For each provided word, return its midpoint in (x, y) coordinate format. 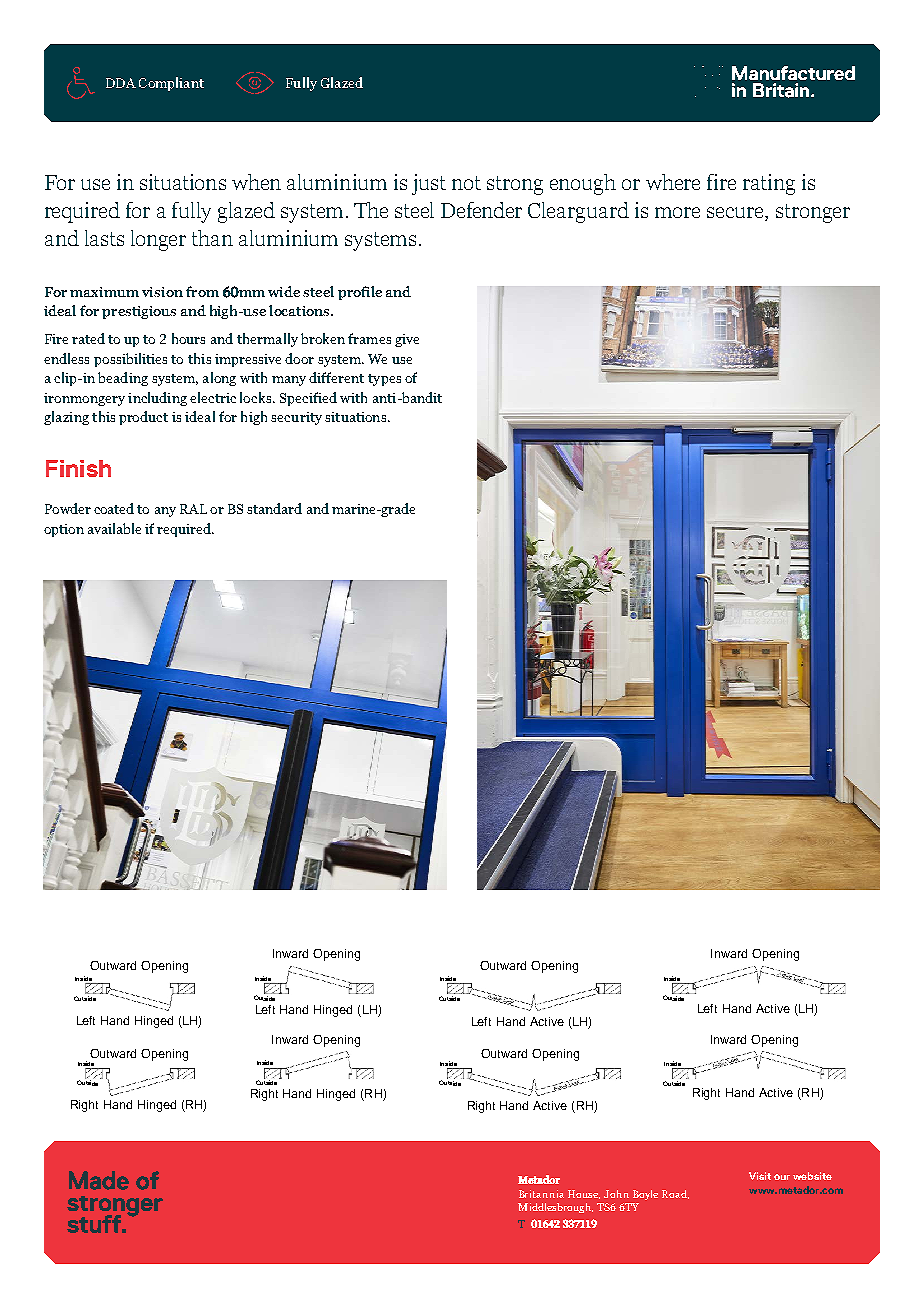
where (673, 182)
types (384, 380)
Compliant (171, 84)
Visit (760, 1176)
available (114, 528)
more (677, 212)
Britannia (541, 1194)
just (429, 184)
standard (274, 508)
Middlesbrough (555, 1208)
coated (114, 508)
